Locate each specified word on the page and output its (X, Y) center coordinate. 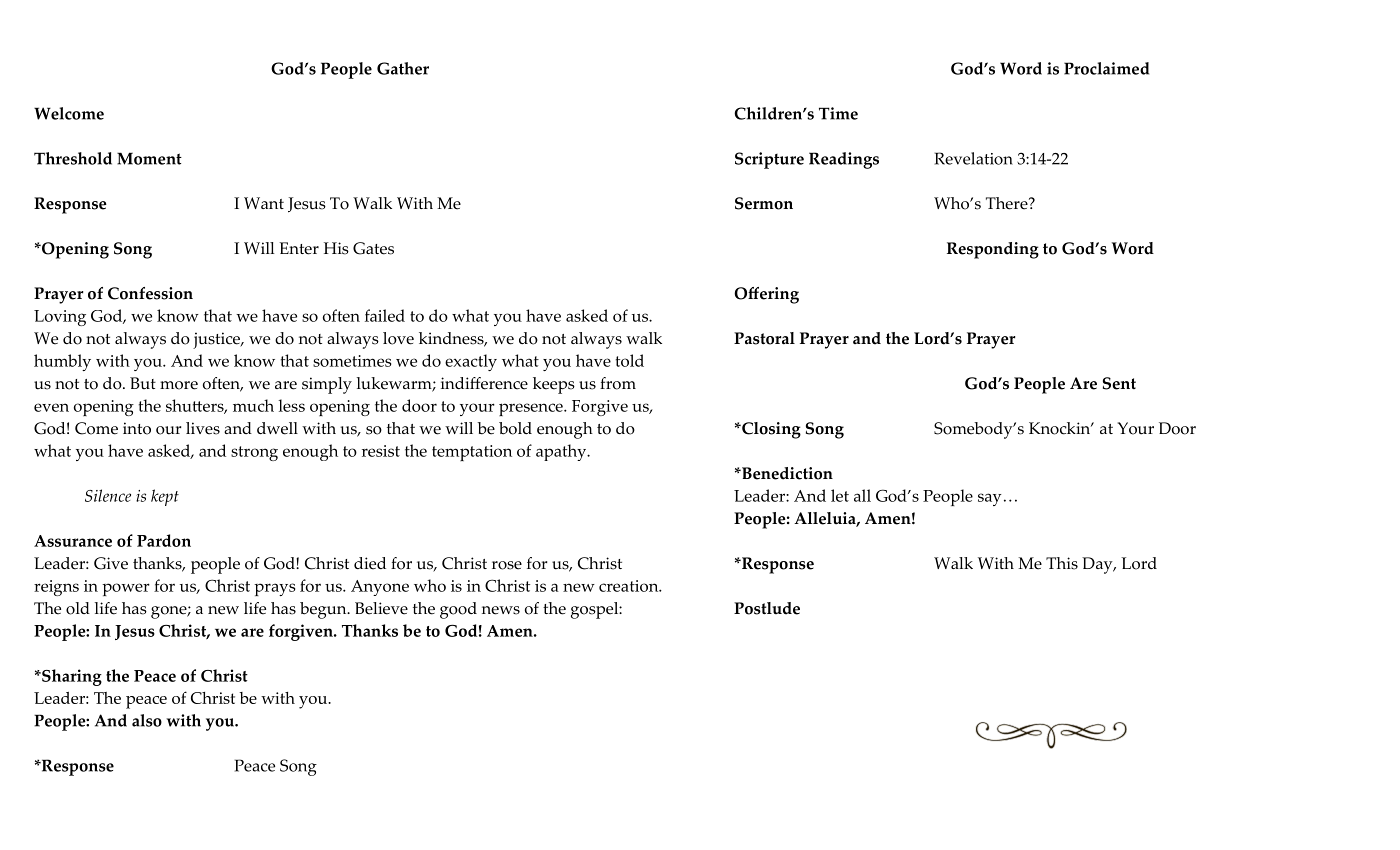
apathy (562, 452)
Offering (766, 295)
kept (165, 497)
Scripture (769, 160)
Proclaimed (1106, 68)
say (989, 499)
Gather (403, 68)
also (147, 720)
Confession (150, 293)
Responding (993, 250)
